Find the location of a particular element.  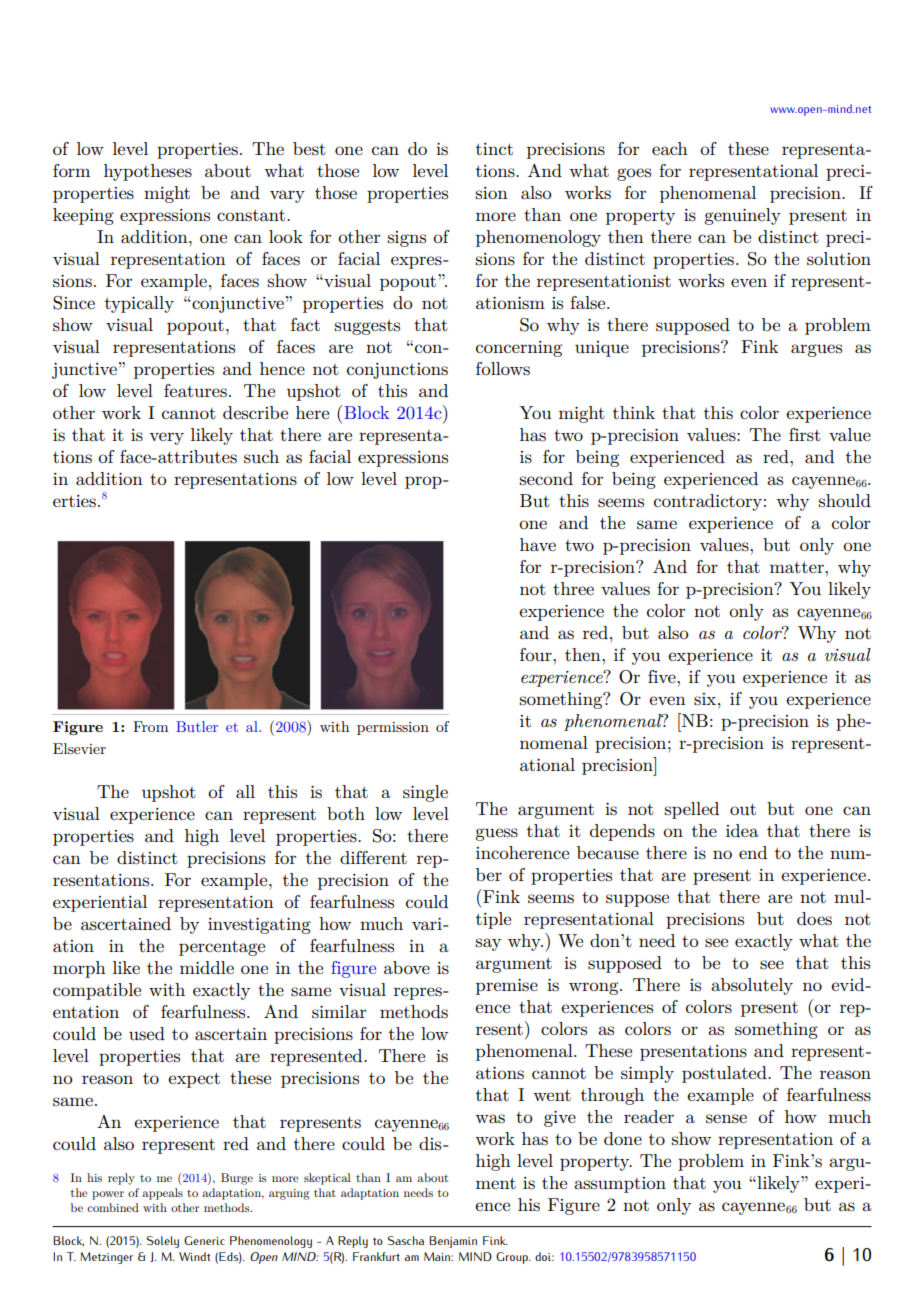

Solely is located at coordinates (162, 1242).
